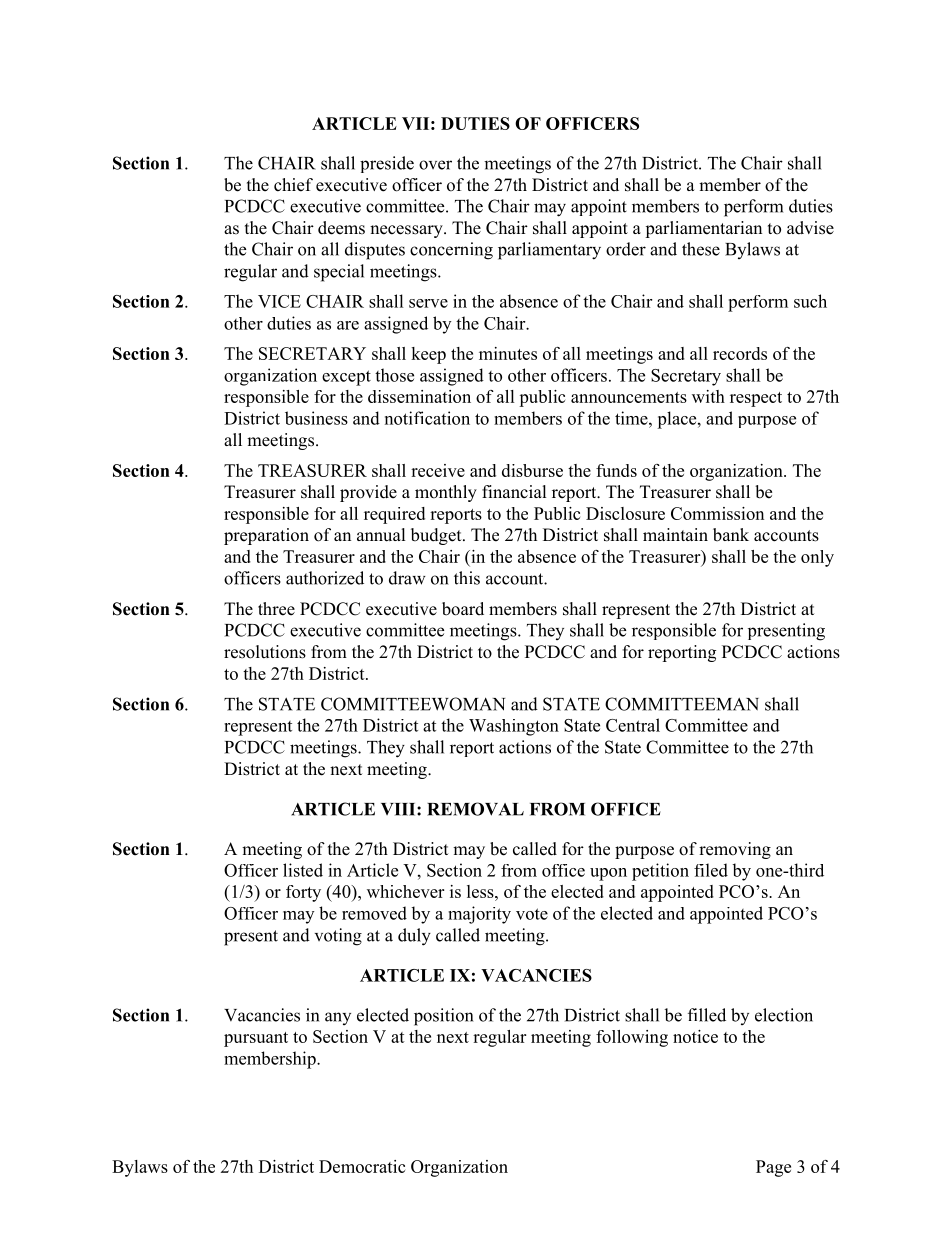 Image resolution: width=952 pixels, height=1233 pixels. Describe the element at coordinates (703, 229) in the screenshot. I see `parliamentarian` at that location.
